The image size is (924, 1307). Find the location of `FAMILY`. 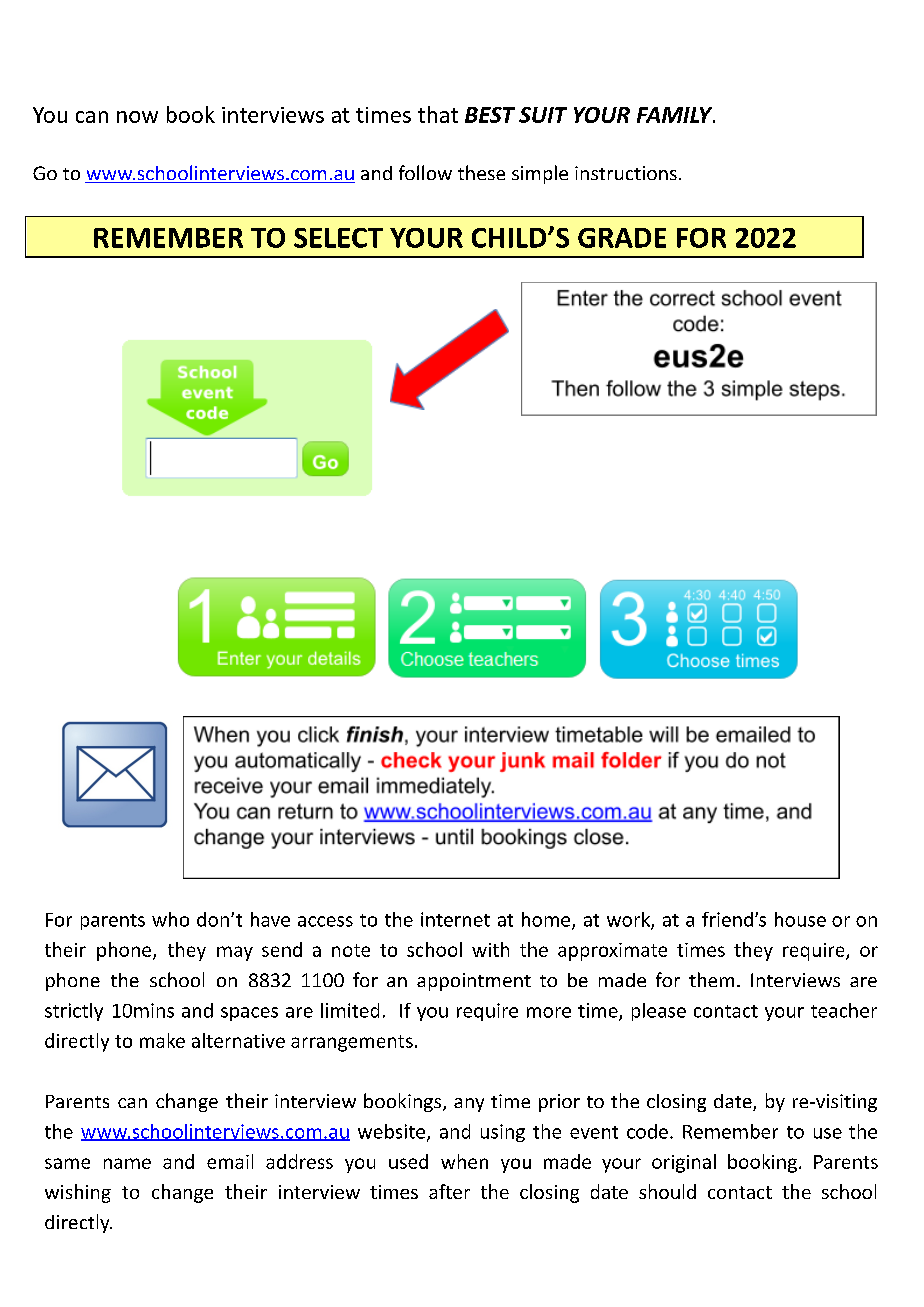

FAMILY is located at coordinates (676, 115).
